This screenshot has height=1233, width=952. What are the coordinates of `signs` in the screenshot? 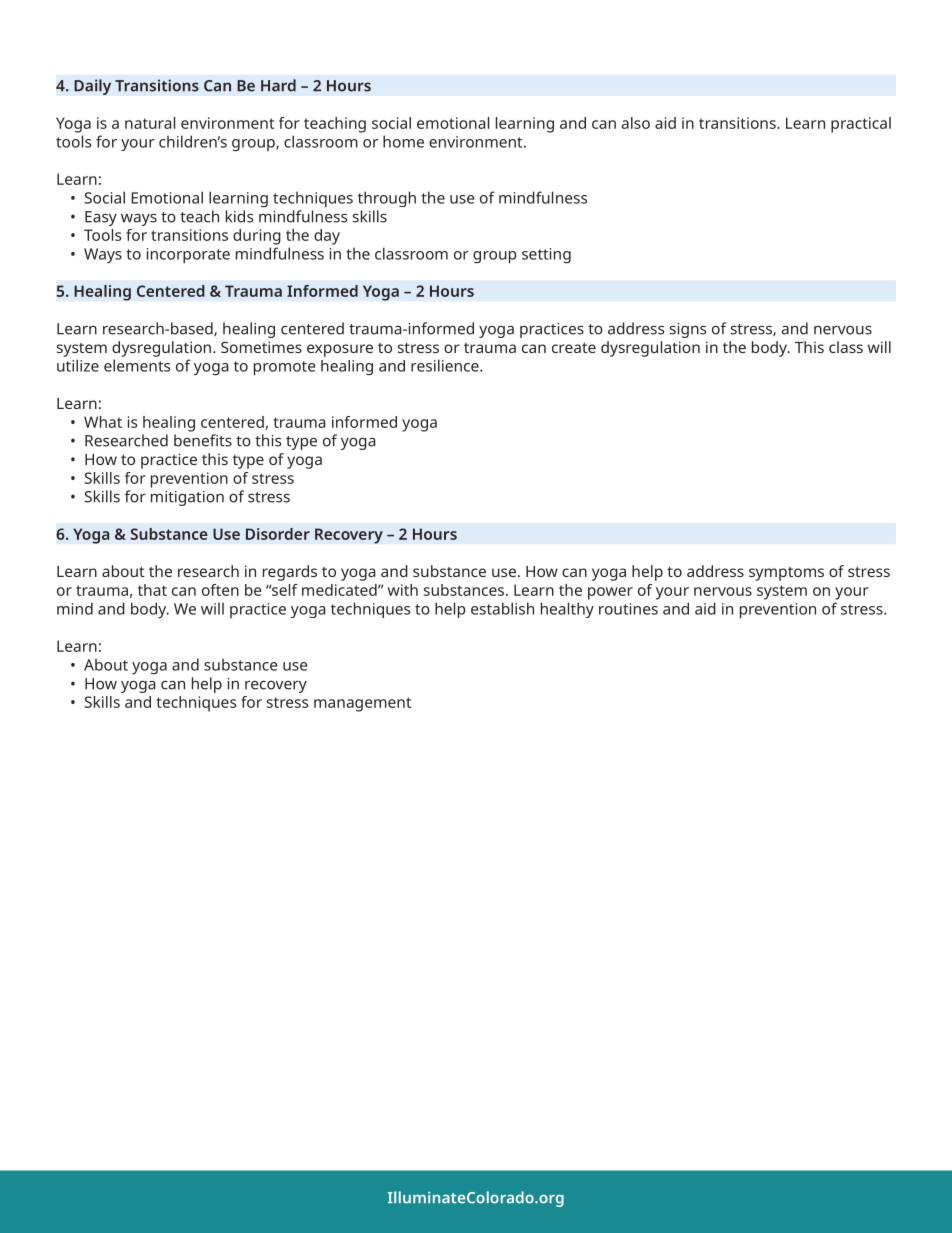 It's located at (688, 330).
